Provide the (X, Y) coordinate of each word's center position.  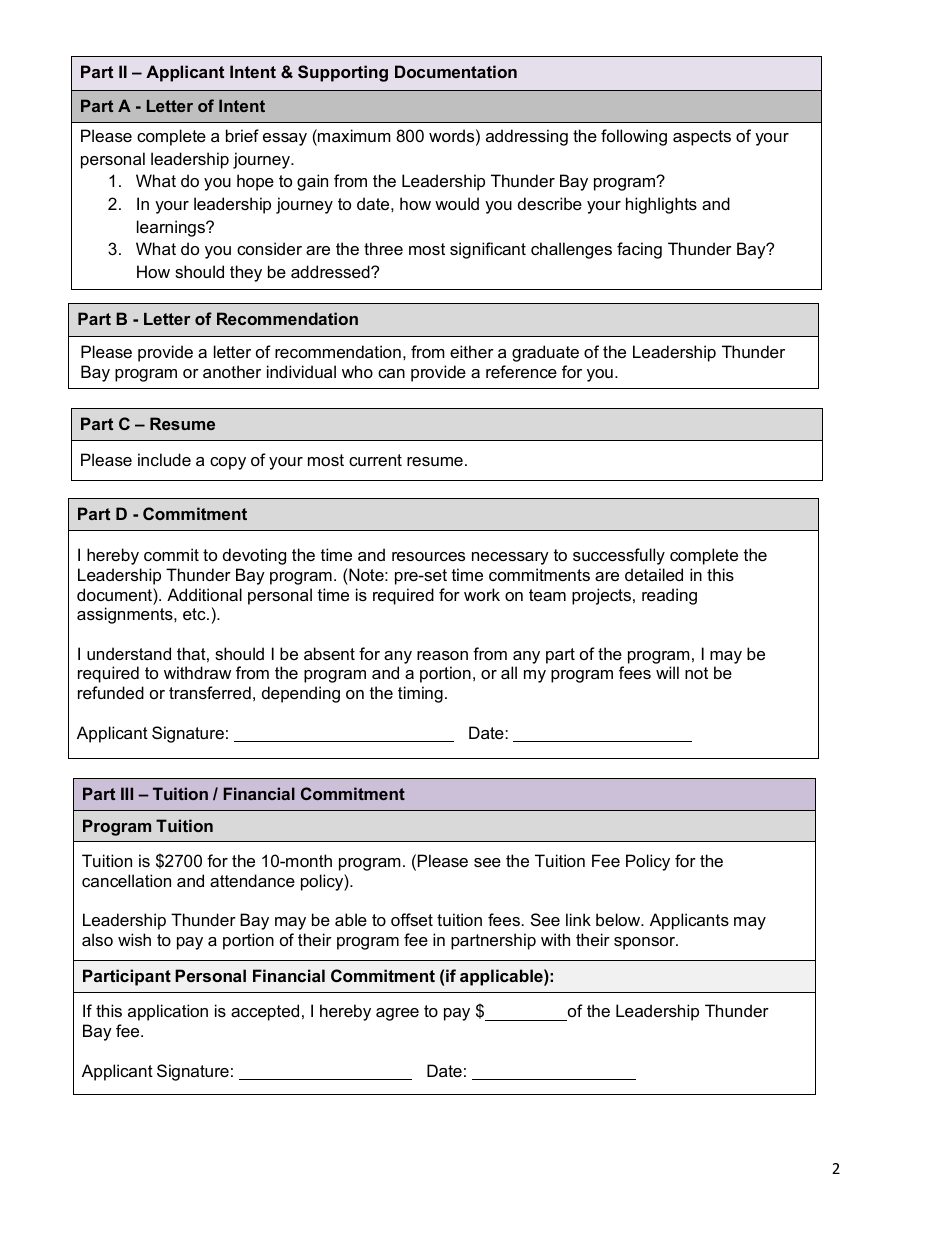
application (168, 1012)
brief (242, 135)
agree (397, 1014)
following (634, 137)
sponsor (645, 943)
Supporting (343, 73)
